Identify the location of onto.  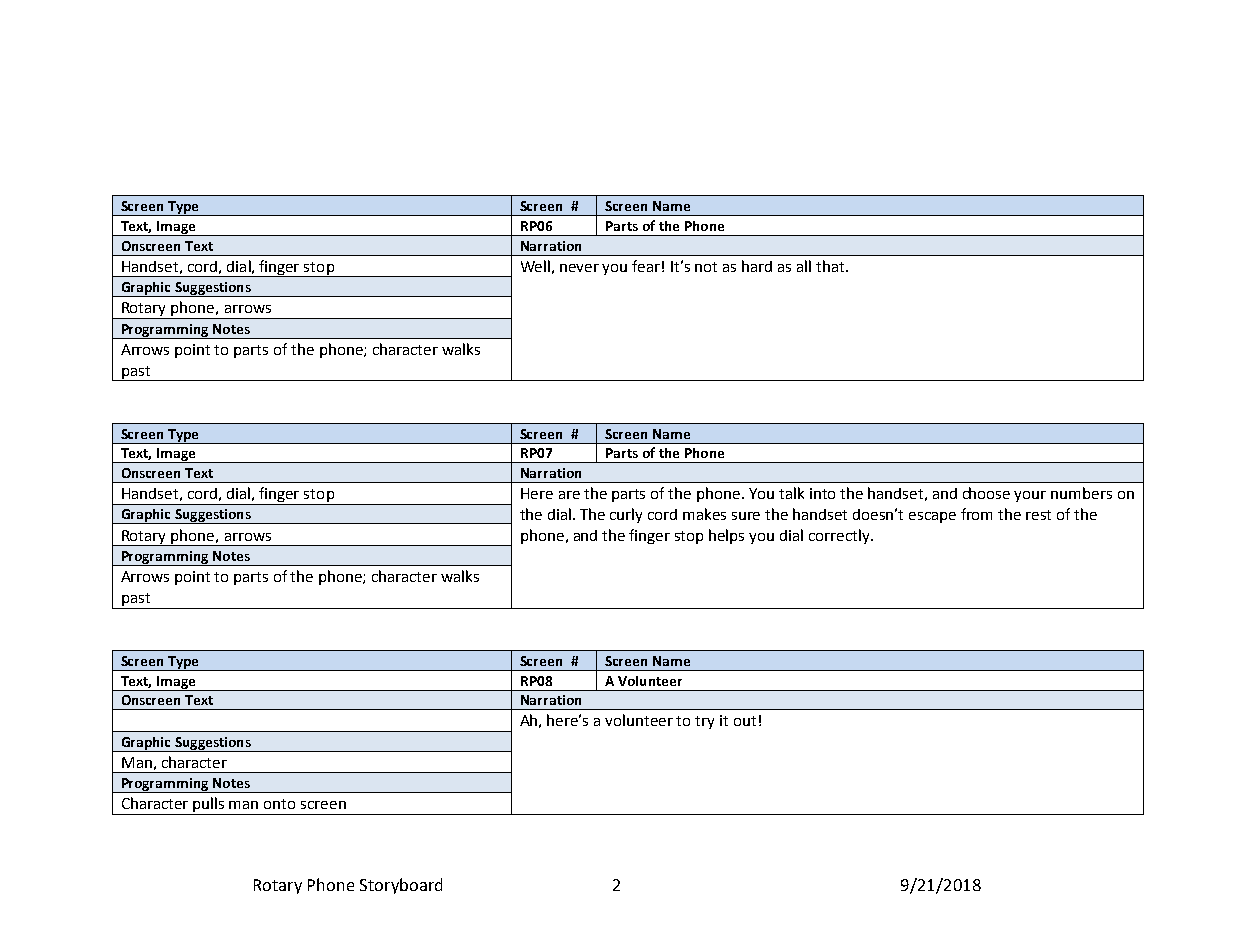
(279, 804).
